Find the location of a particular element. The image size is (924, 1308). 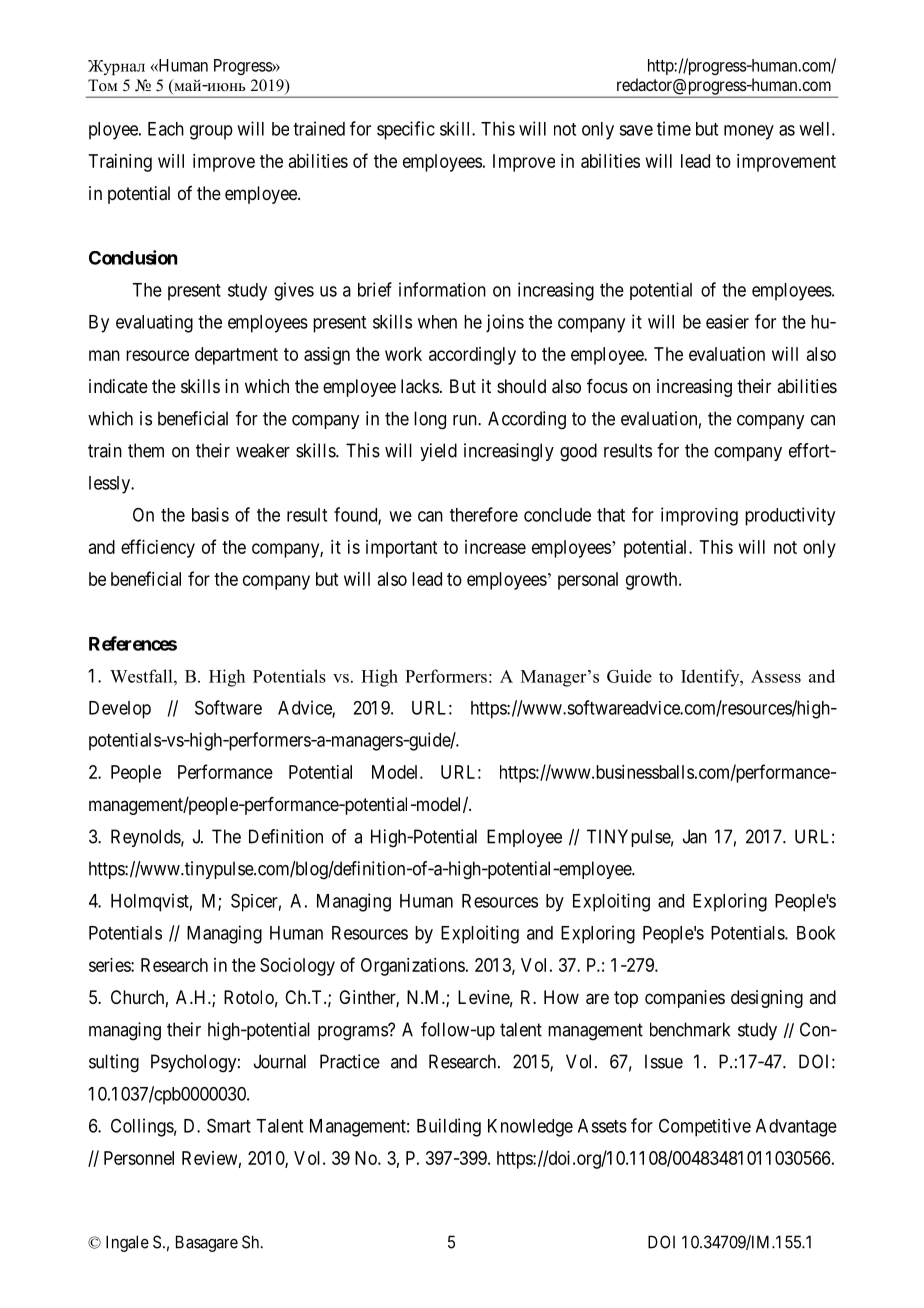

specific is located at coordinates (406, 130).
